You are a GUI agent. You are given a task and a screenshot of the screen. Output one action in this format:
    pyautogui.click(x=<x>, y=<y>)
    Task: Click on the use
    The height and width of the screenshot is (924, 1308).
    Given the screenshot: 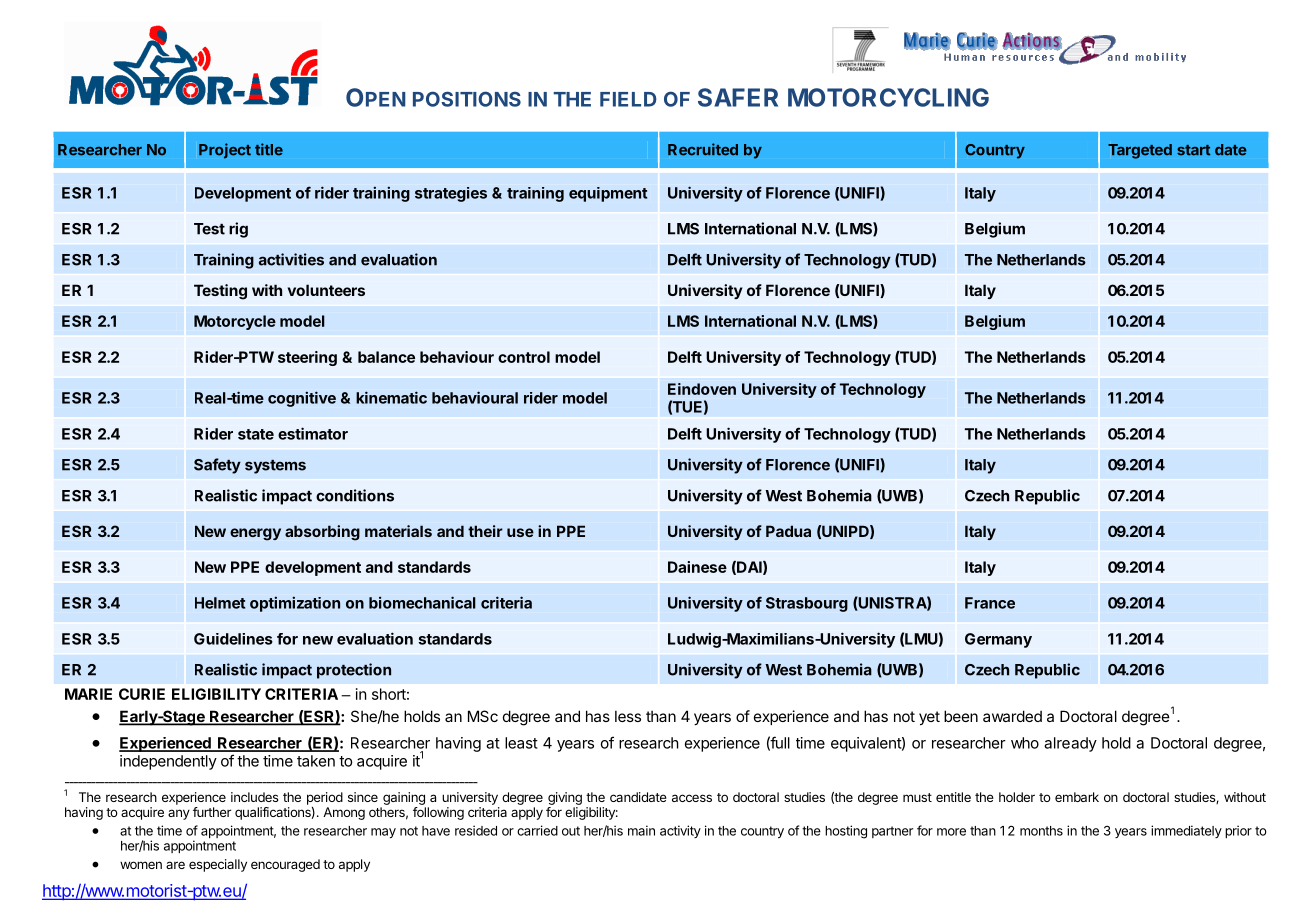 What is the action you would take?
    pyautogui.click(x=520, y=532)
